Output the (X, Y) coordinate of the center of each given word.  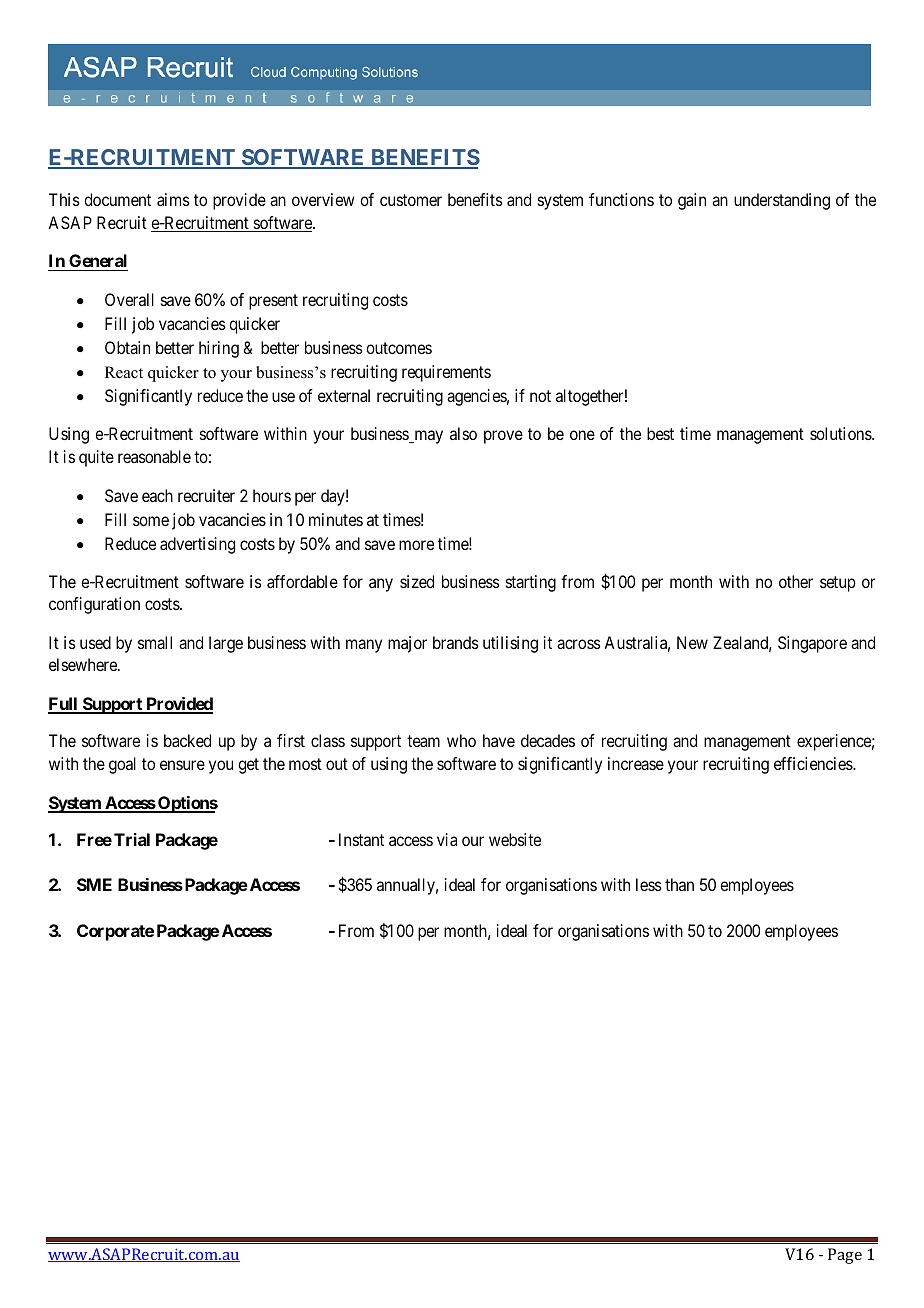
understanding (782, 201)
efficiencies (814, 763)
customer (411, 200)
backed (187, 740)
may (427, 437)
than (679, 884)
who (461, 740)
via (447, 839)
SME (94, 884)
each (157, 495)
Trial (132, 839)
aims (173, 199)
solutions (841, 433)
